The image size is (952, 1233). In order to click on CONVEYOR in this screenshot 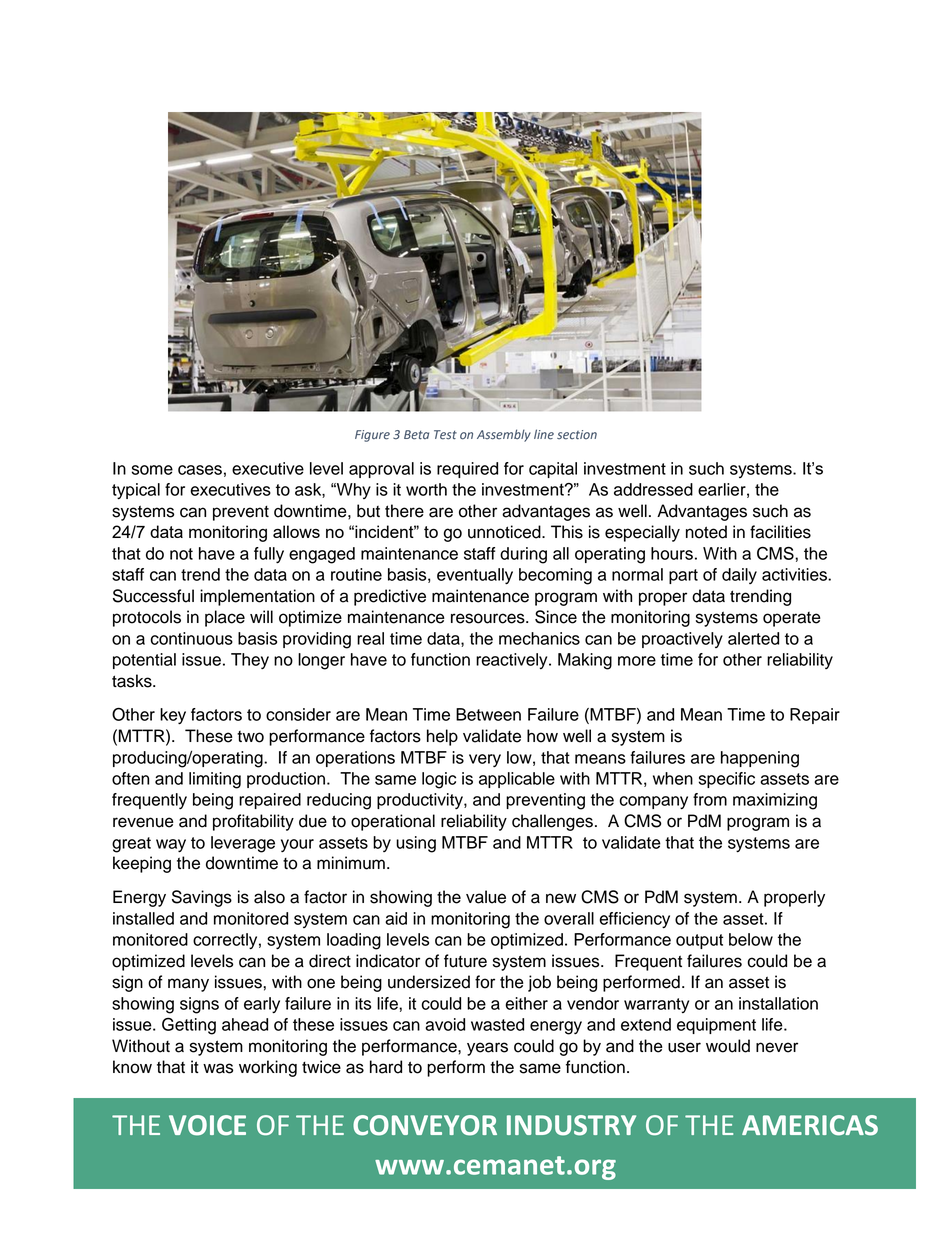, I will do `click(425, 1125)`.
